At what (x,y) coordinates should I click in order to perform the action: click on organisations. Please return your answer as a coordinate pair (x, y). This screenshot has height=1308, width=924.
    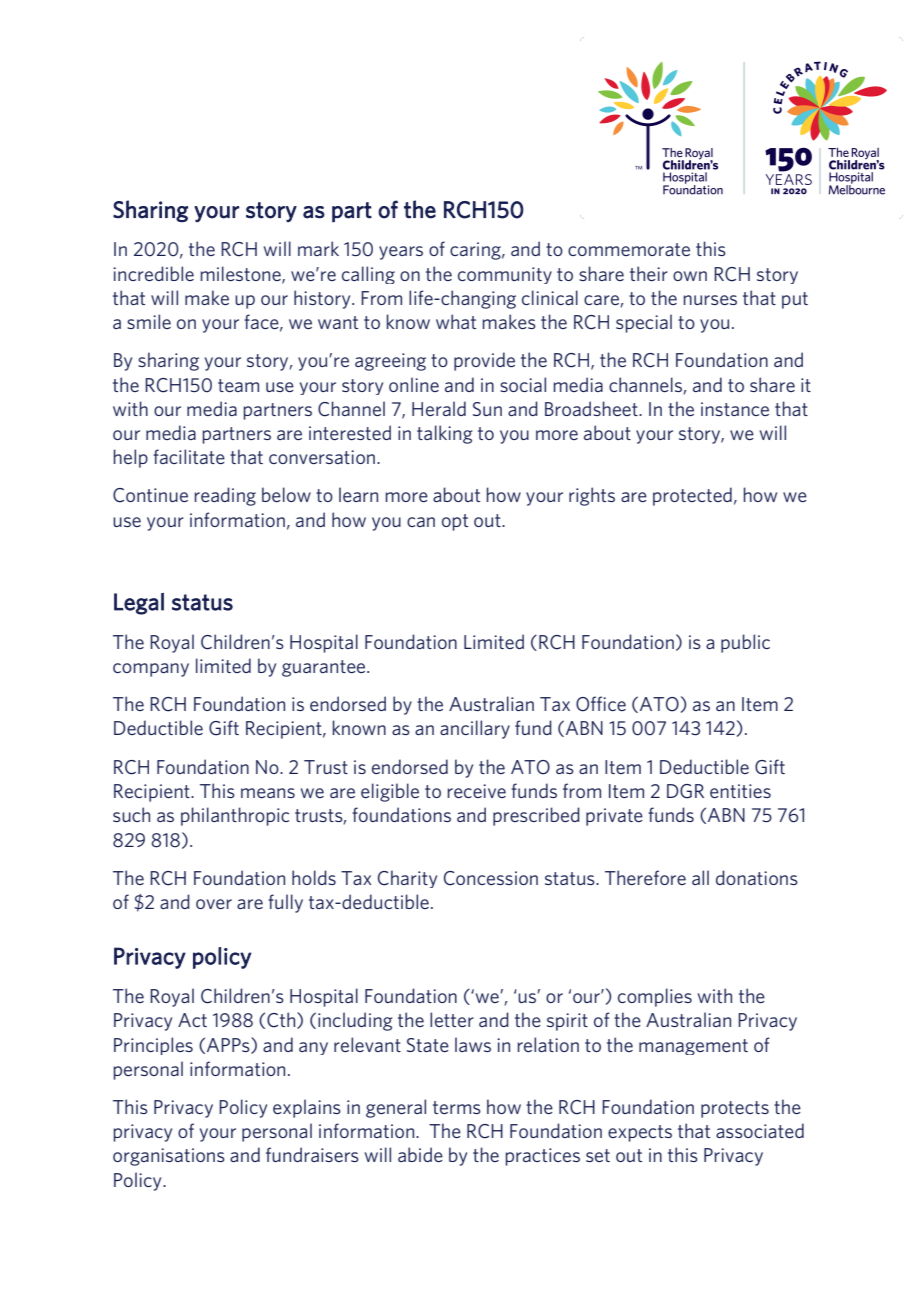
    Looking at the image, I should click on (169, 1157).
